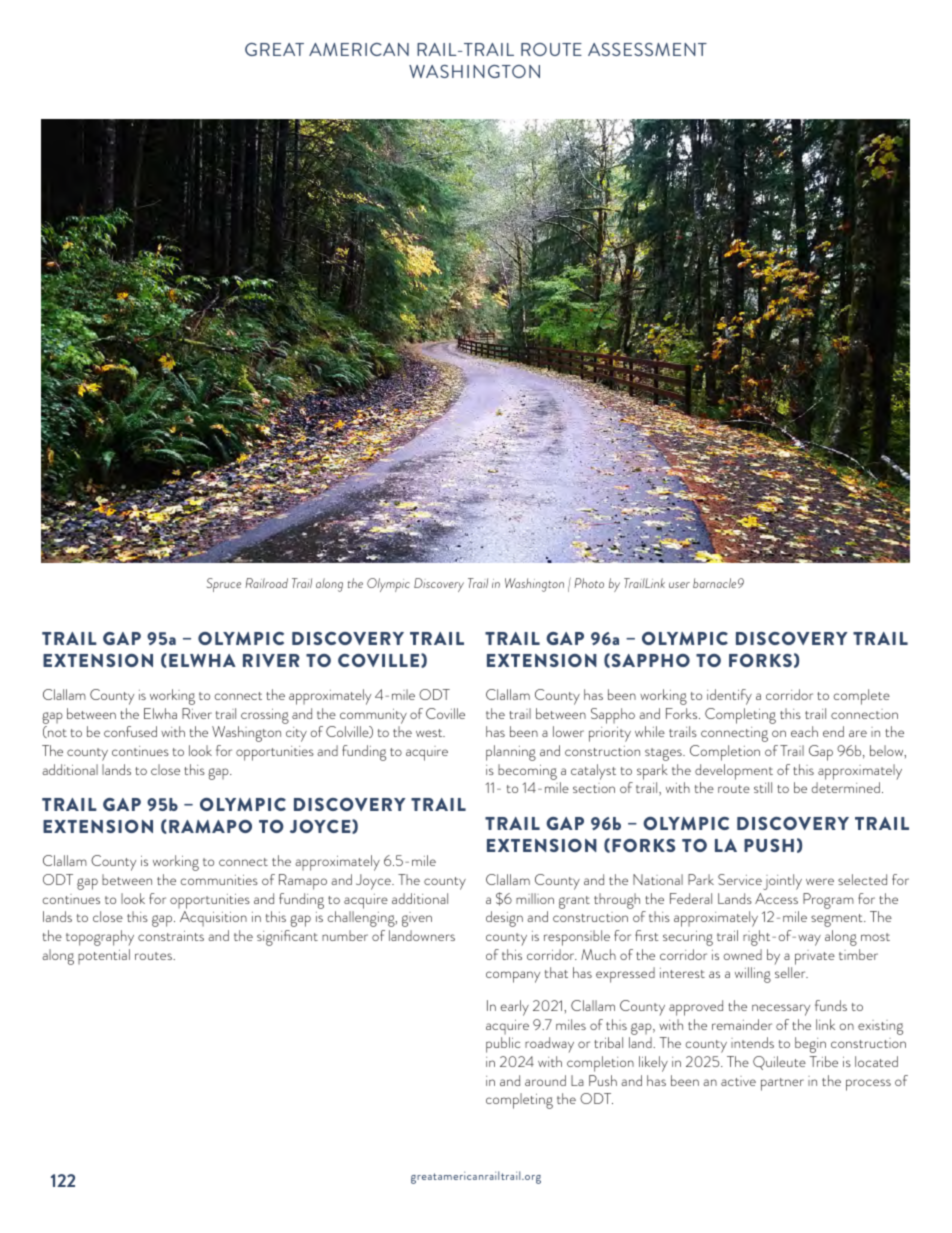 The height and width of the screenshot is (1233, 952). I want to click on confused, so click(130, 731).
